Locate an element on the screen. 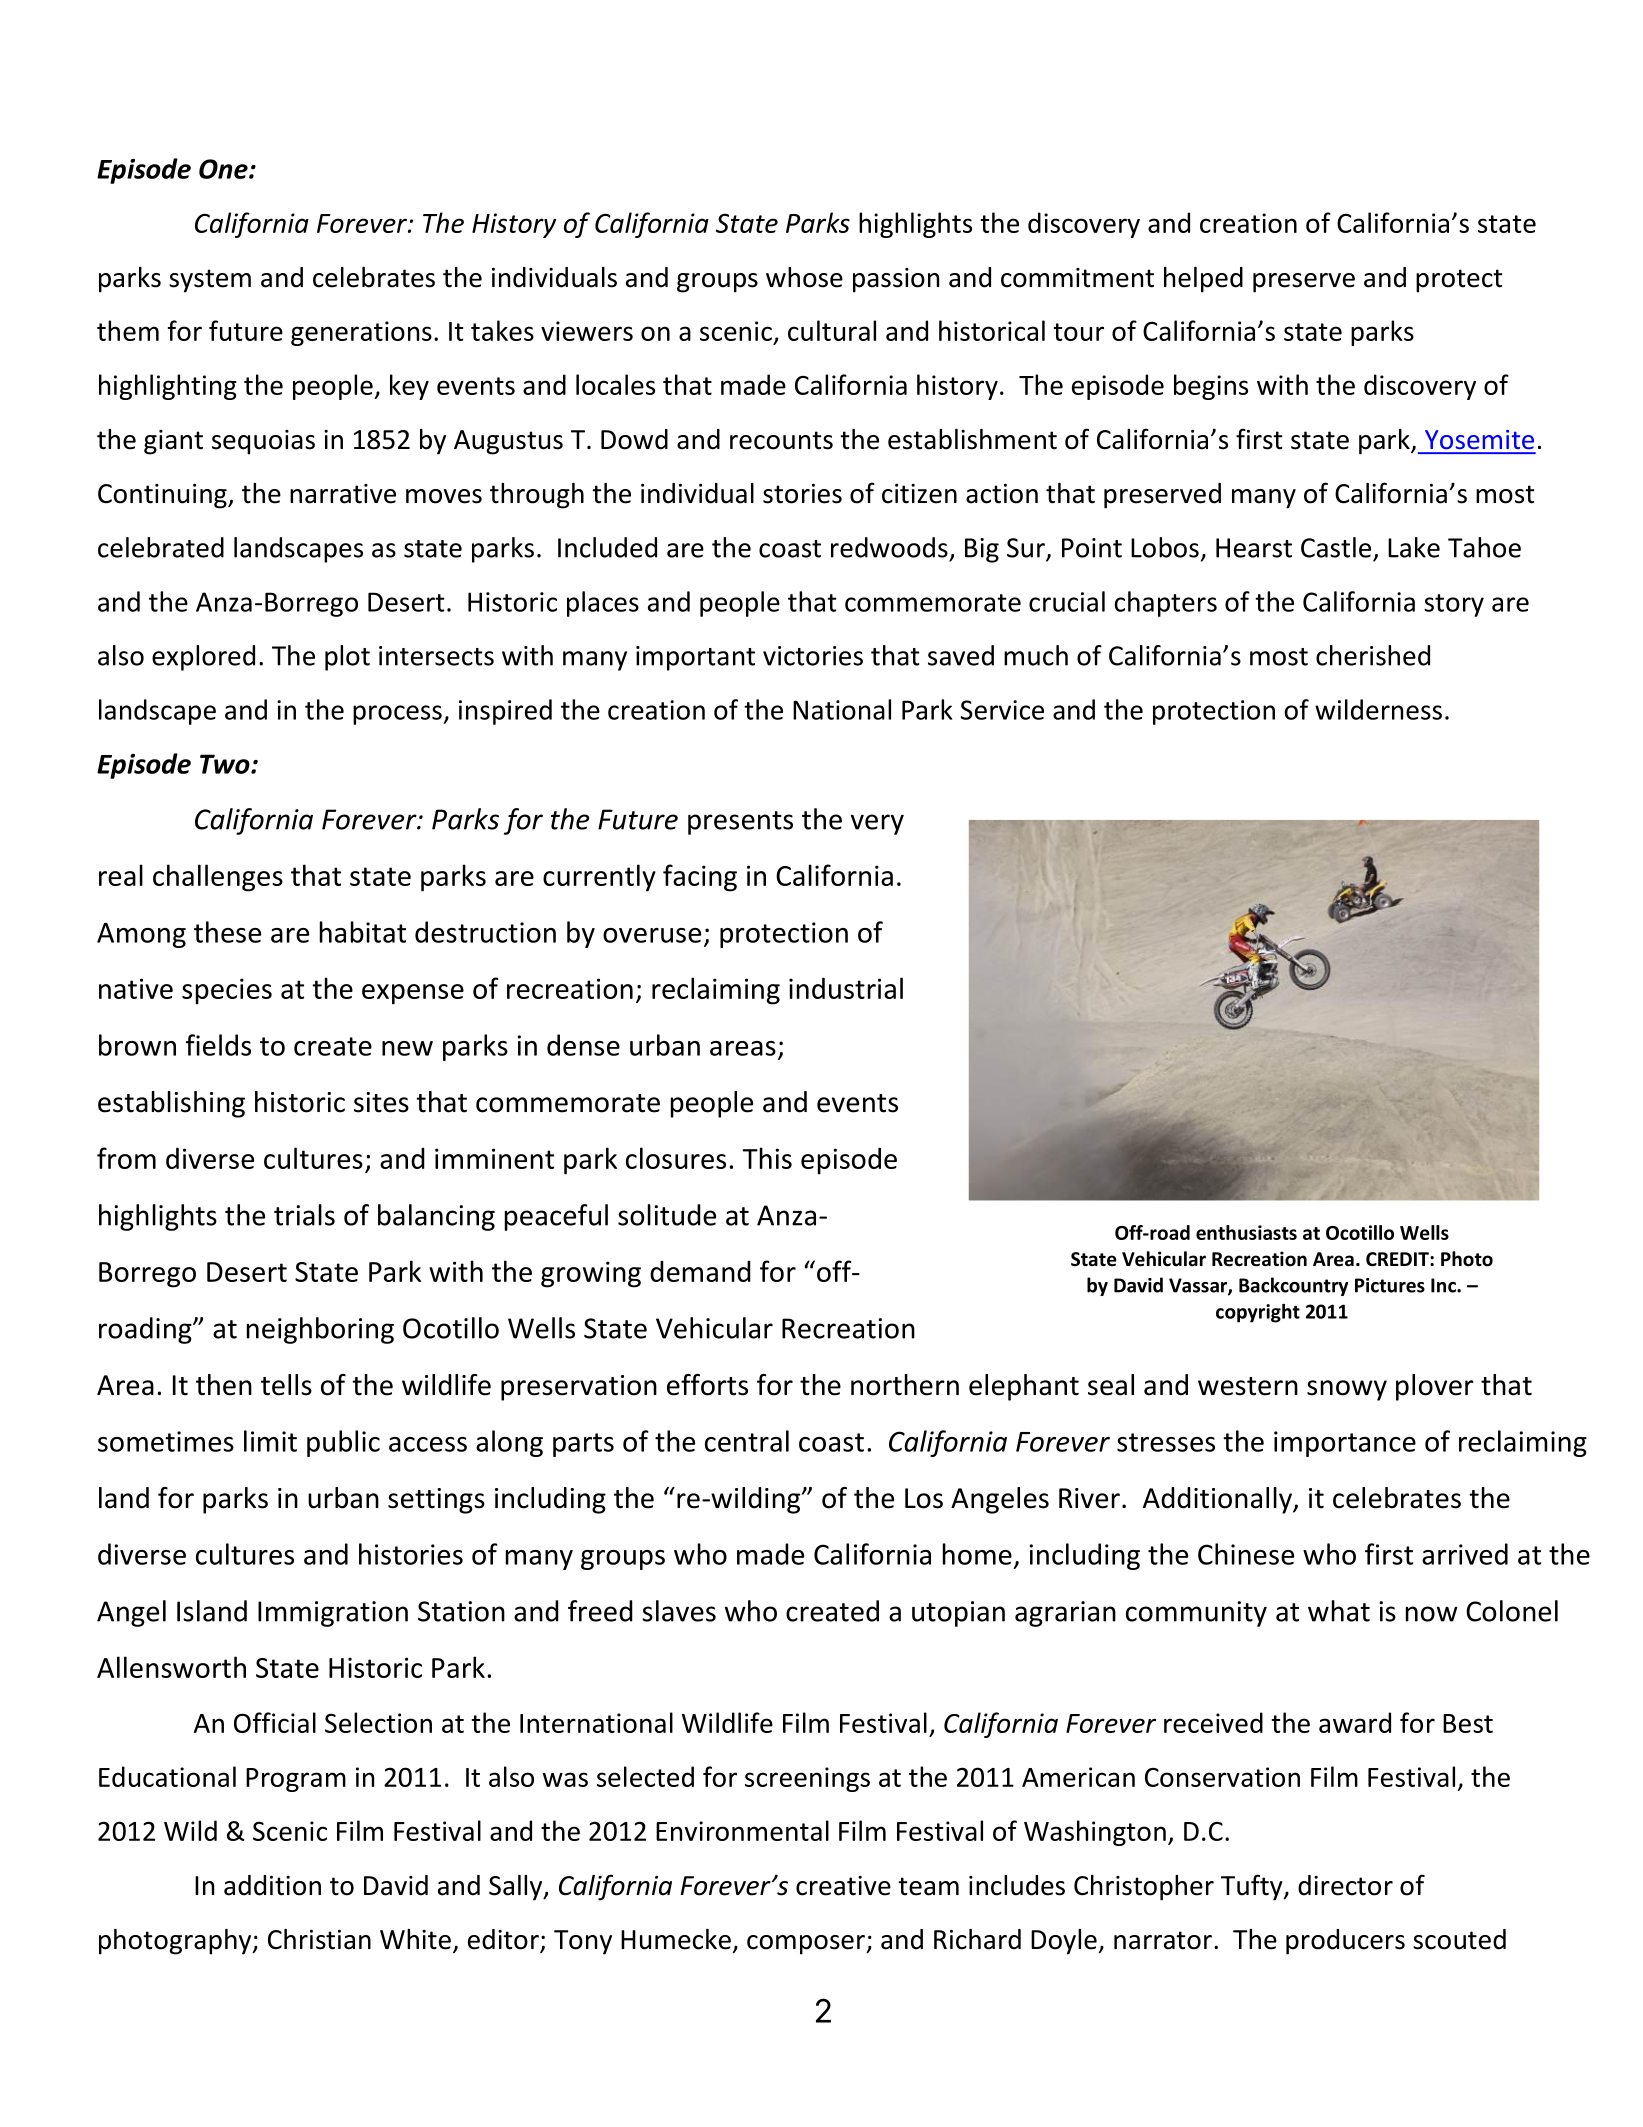 The height and width of the screenshot is (2127, 1643). central is located at coordinates (747, 1441).
